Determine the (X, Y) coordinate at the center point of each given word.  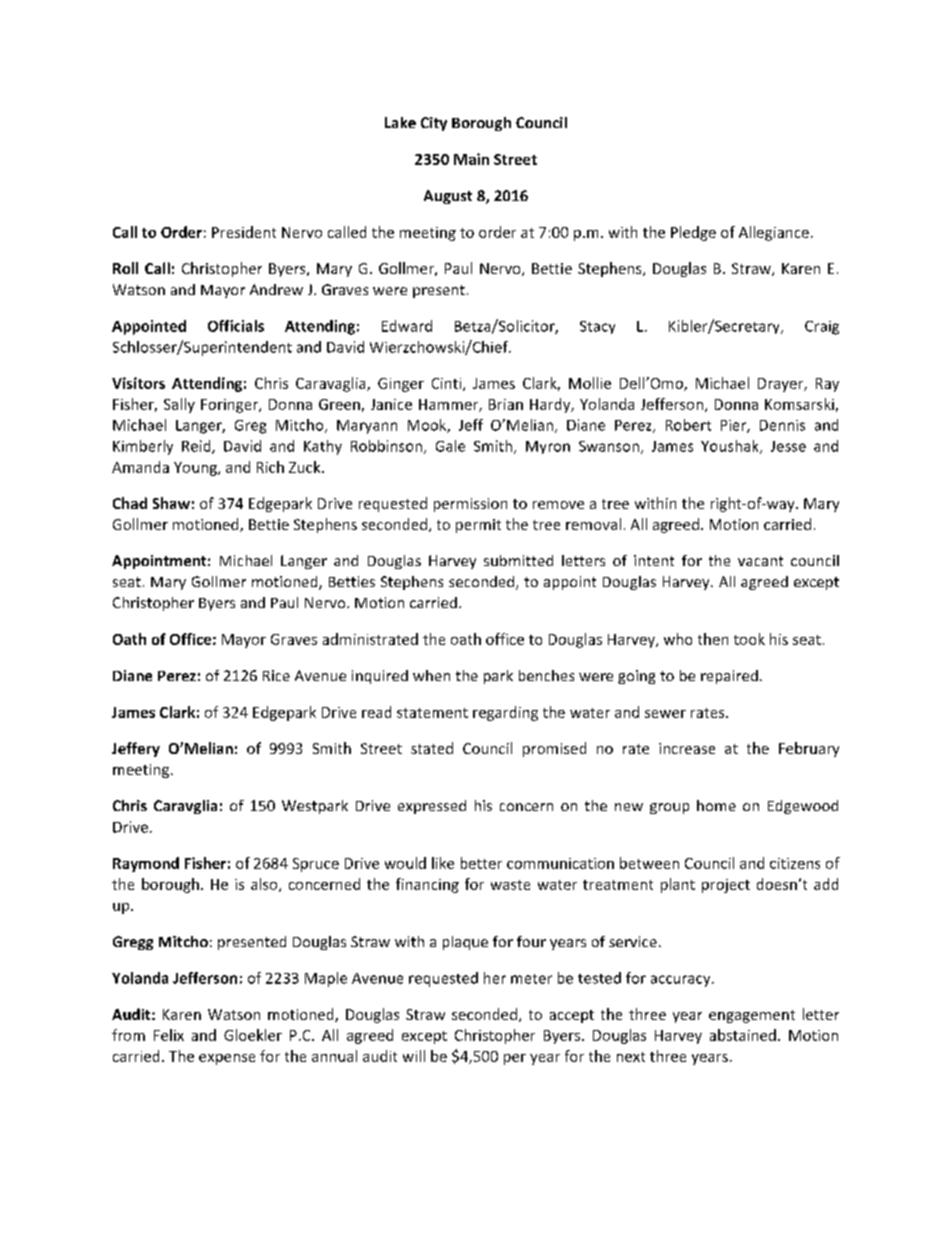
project (726, 886)
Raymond (146, 864)
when (431, 675)
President (244, 232)
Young (196, 469)
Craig (822, 328)
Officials (236, 326)
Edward (407, 326)
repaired (729, 677)
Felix (169, 1035)
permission (470, 505)
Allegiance (774, 233)
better (481, 863)
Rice (276, 675)
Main (471, 159)
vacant (760, 561)
